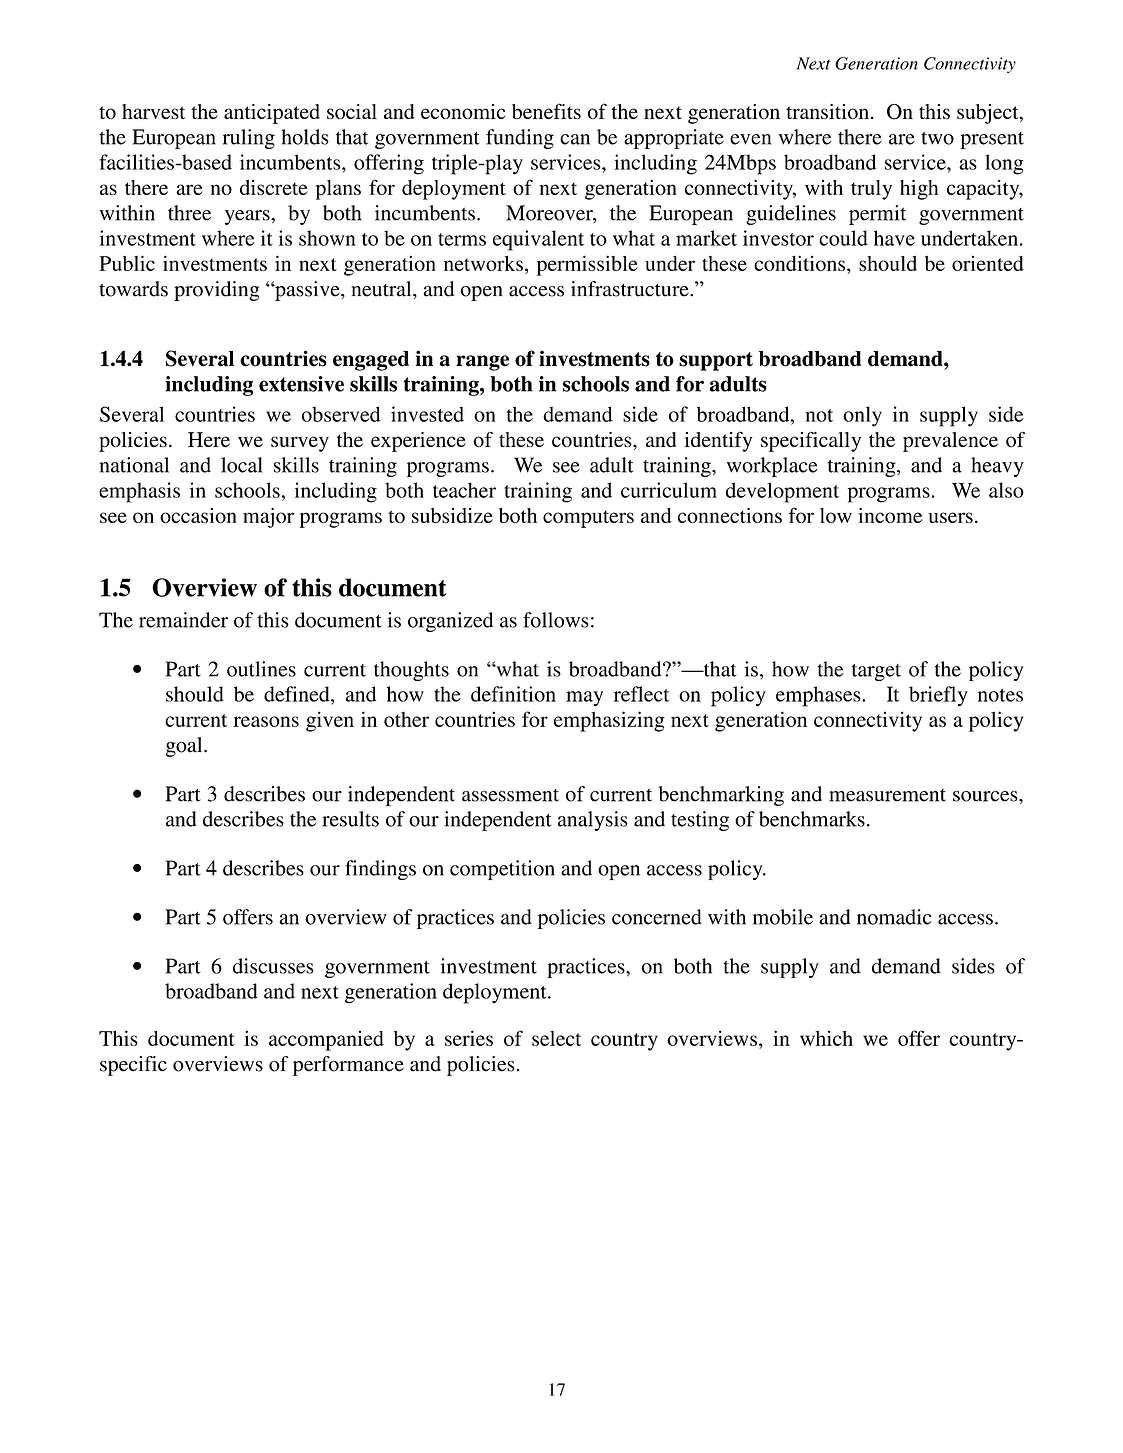  Describe the element at coordinates (988, 263) in the page. I see `oriented` at that location.
